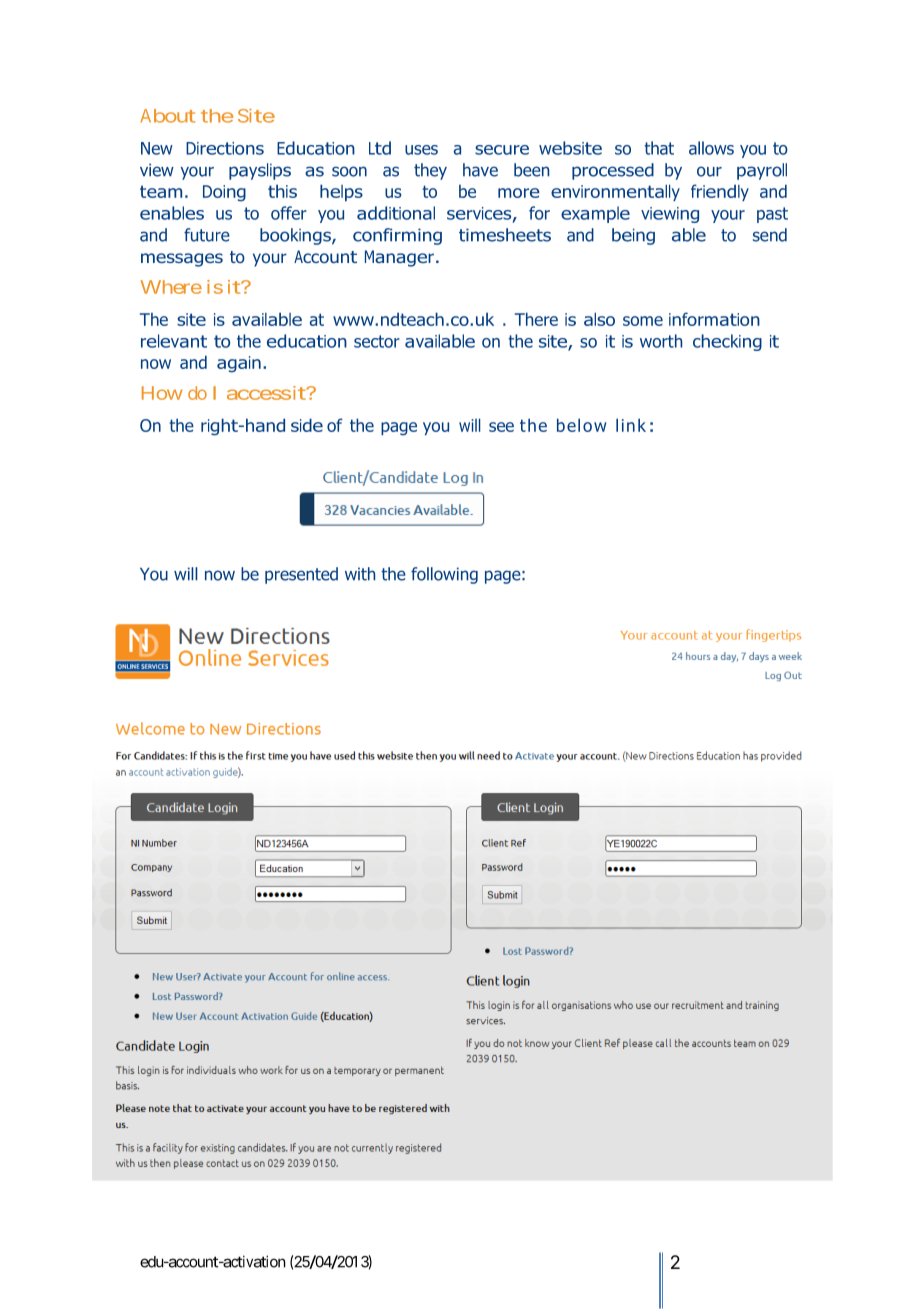 The height and width of the screenshot is (1309, 924). Describe the element at coordinates (225, 148) in the screenshot. I see `Directions` at that location.
